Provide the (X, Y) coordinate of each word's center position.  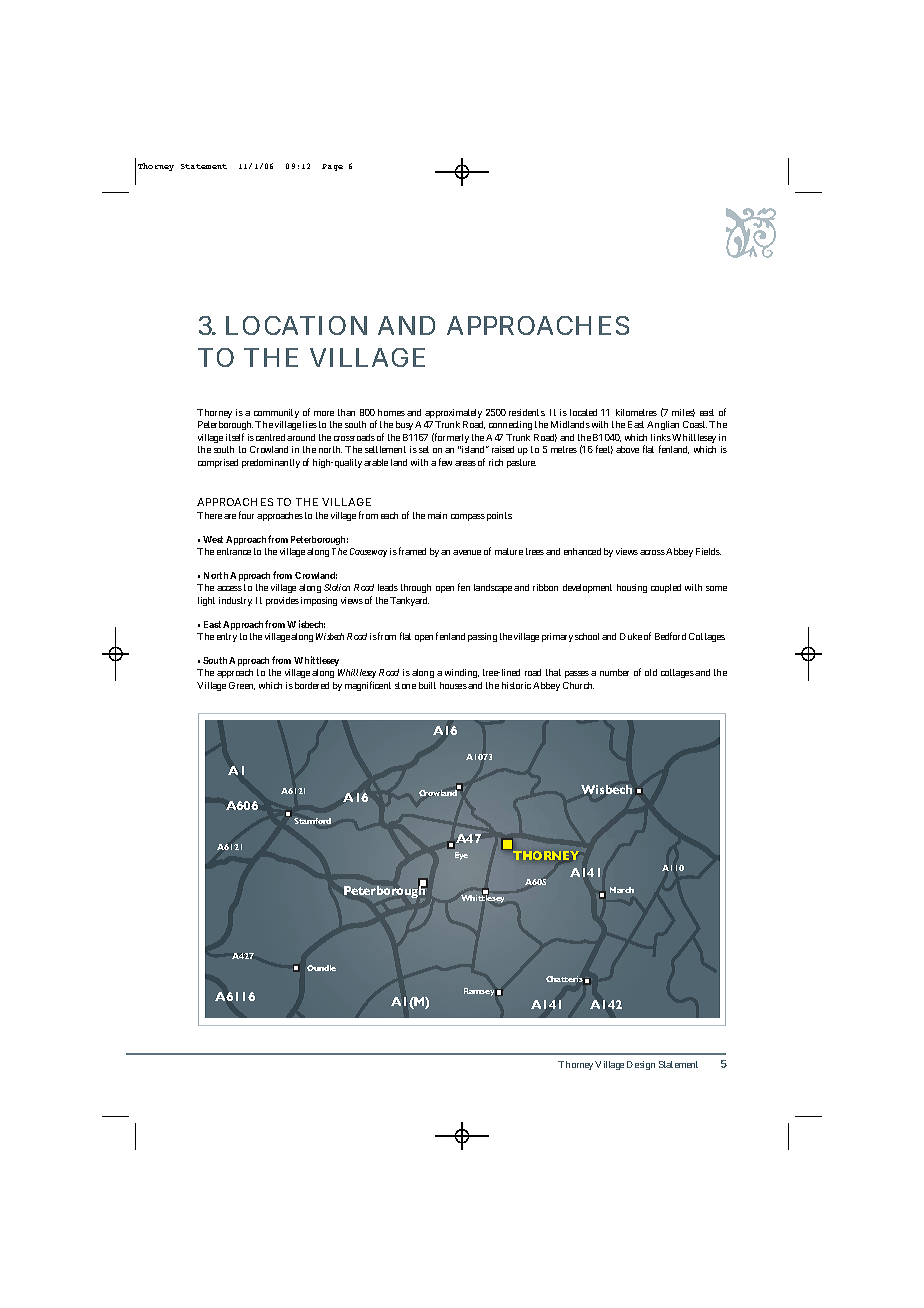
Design (641, 1065)
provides (282, 601)
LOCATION (296, 325)
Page (332, 167)
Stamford (312, 821)
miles (683, 413)
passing (482, 637)
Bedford (670, 636)
